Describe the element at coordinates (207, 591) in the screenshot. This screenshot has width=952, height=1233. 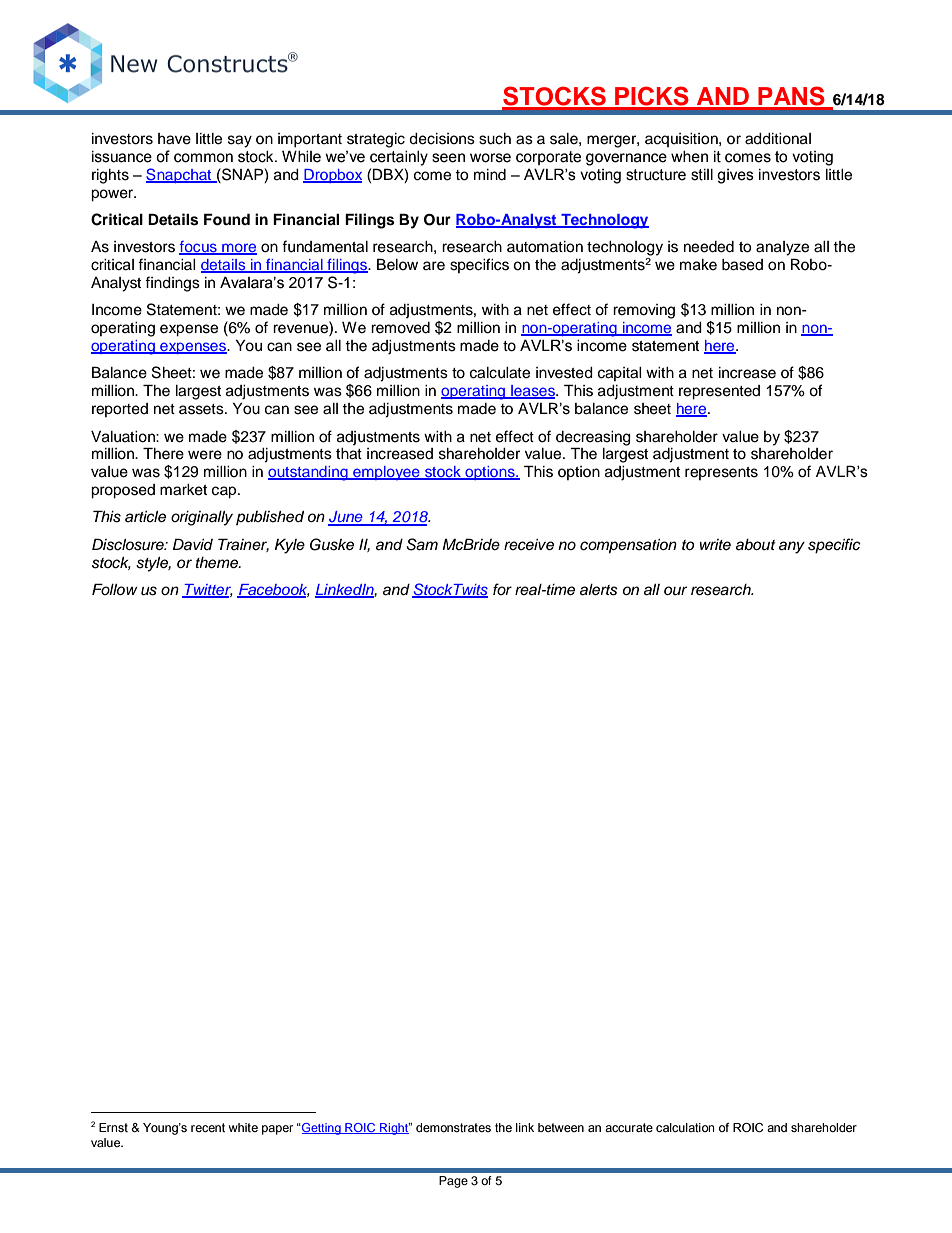
I see `Twitter` at that location.
